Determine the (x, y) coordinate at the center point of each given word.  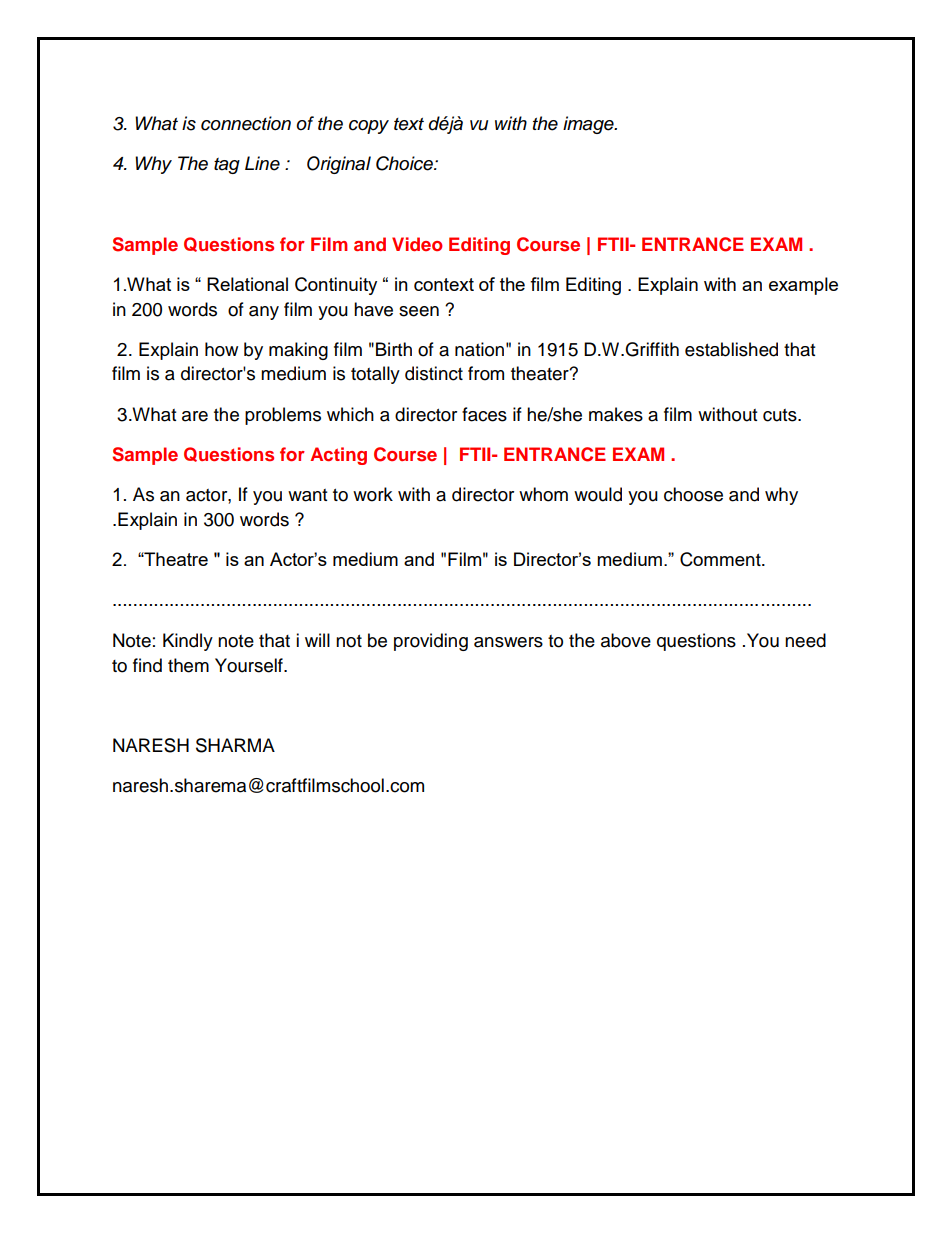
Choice (405, 163)
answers (508, 642)
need (805, 640)
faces (484, 414)
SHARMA (235, 745)
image (589, 125)
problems (283, 416)
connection (246, 123)
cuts (781, 415)
